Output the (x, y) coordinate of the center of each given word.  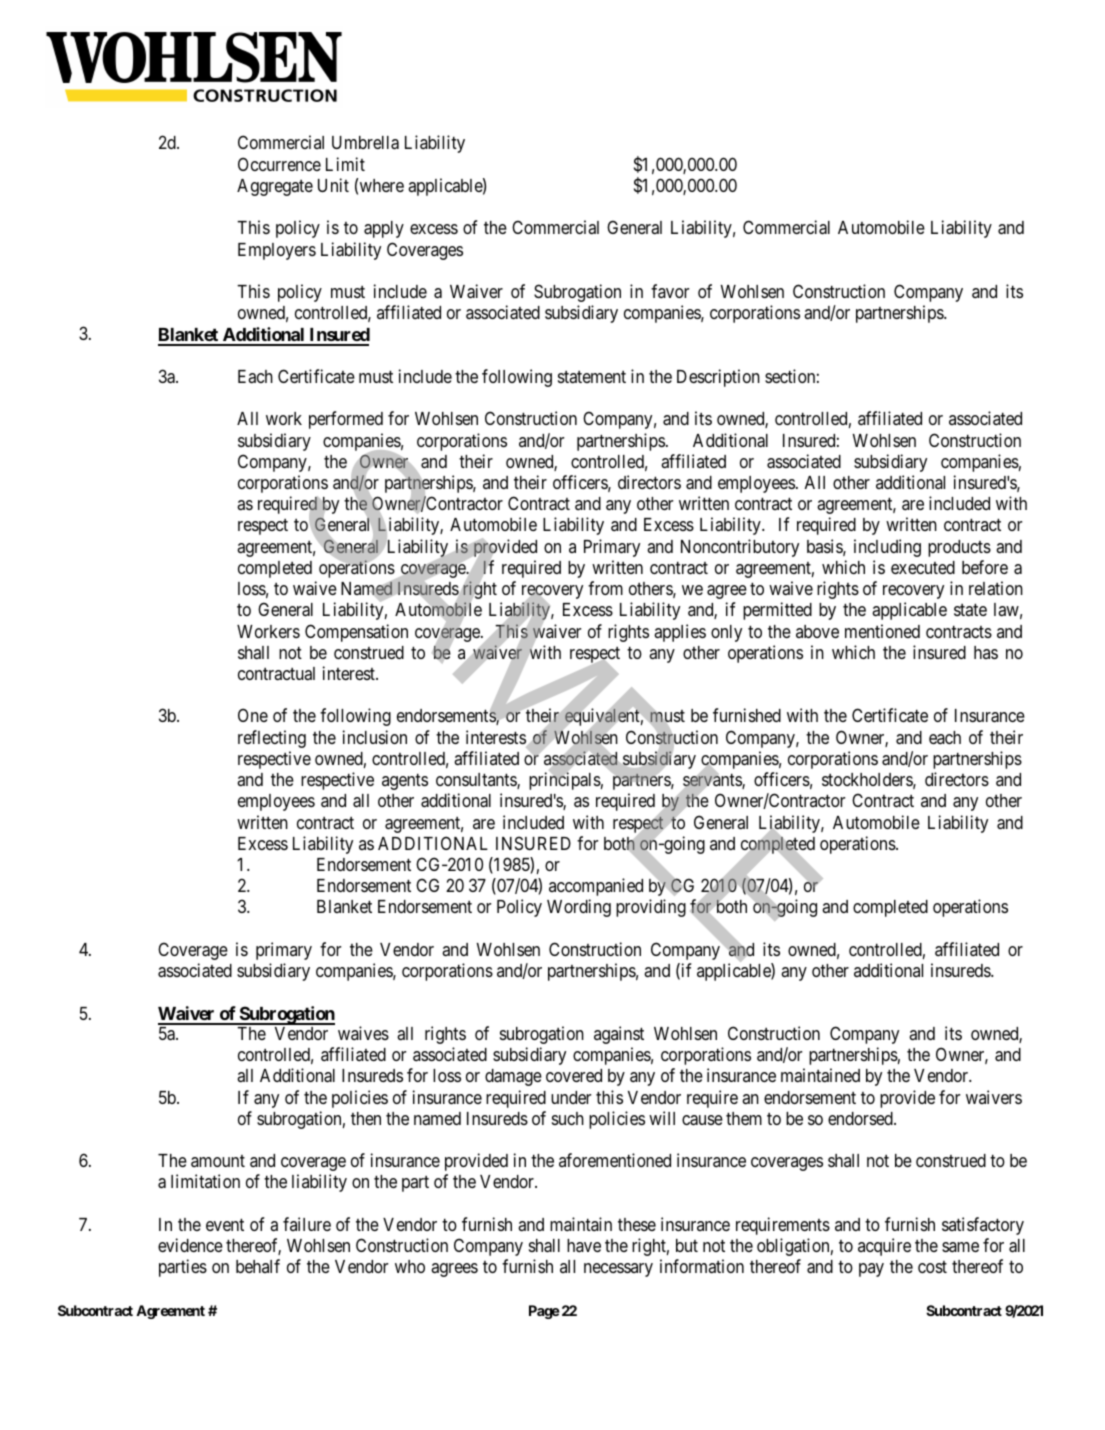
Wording (579, 908)
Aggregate (275, 187)
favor (670, 291)
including (887, 548)
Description (718, 378)
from (605, 588)
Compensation (356, 633)
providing (651, 908)
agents (405, 782)
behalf (258, 1266)
